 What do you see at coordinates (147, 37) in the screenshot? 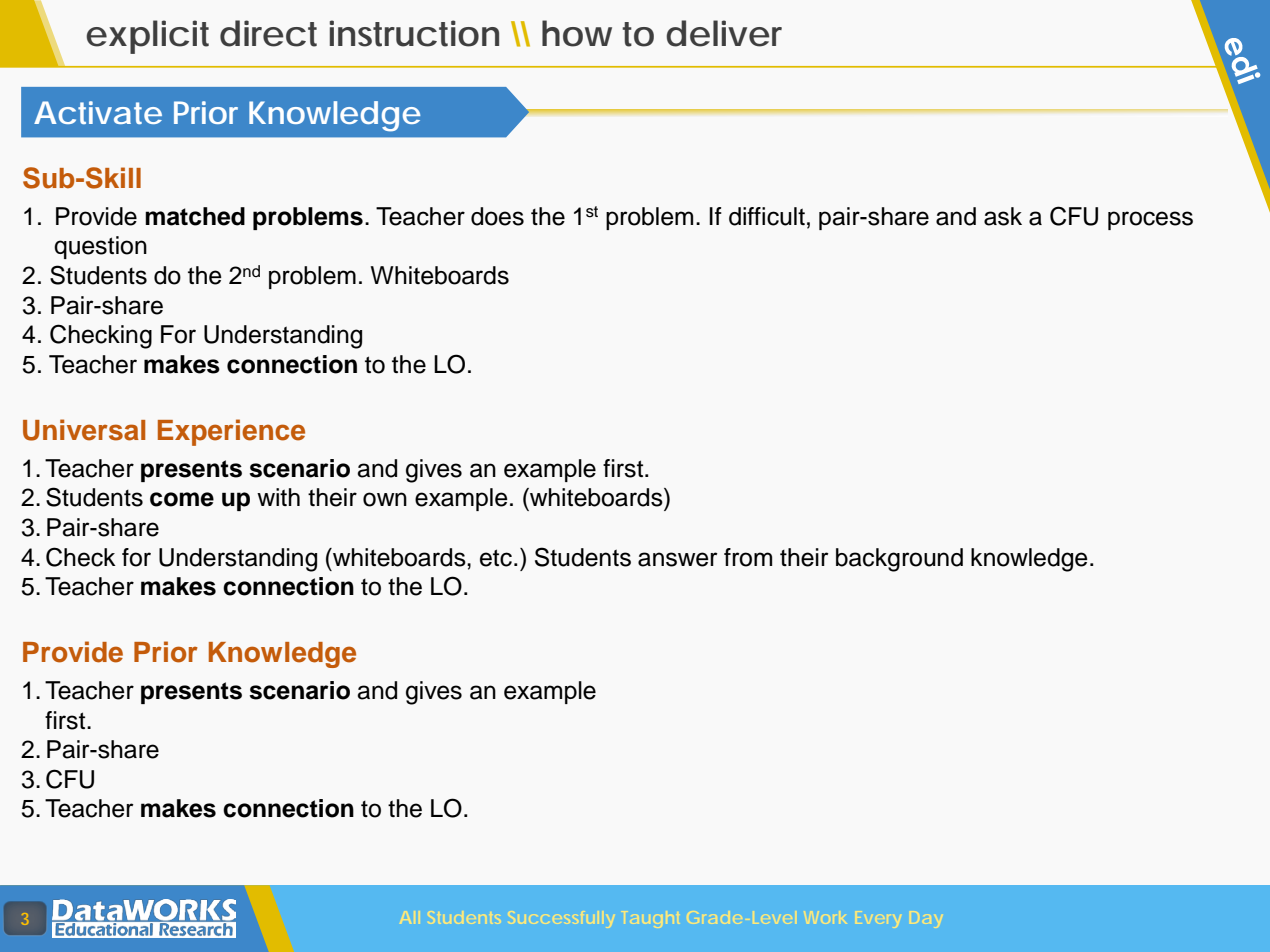
I see `explicit` at bounding box center [147, 37].
